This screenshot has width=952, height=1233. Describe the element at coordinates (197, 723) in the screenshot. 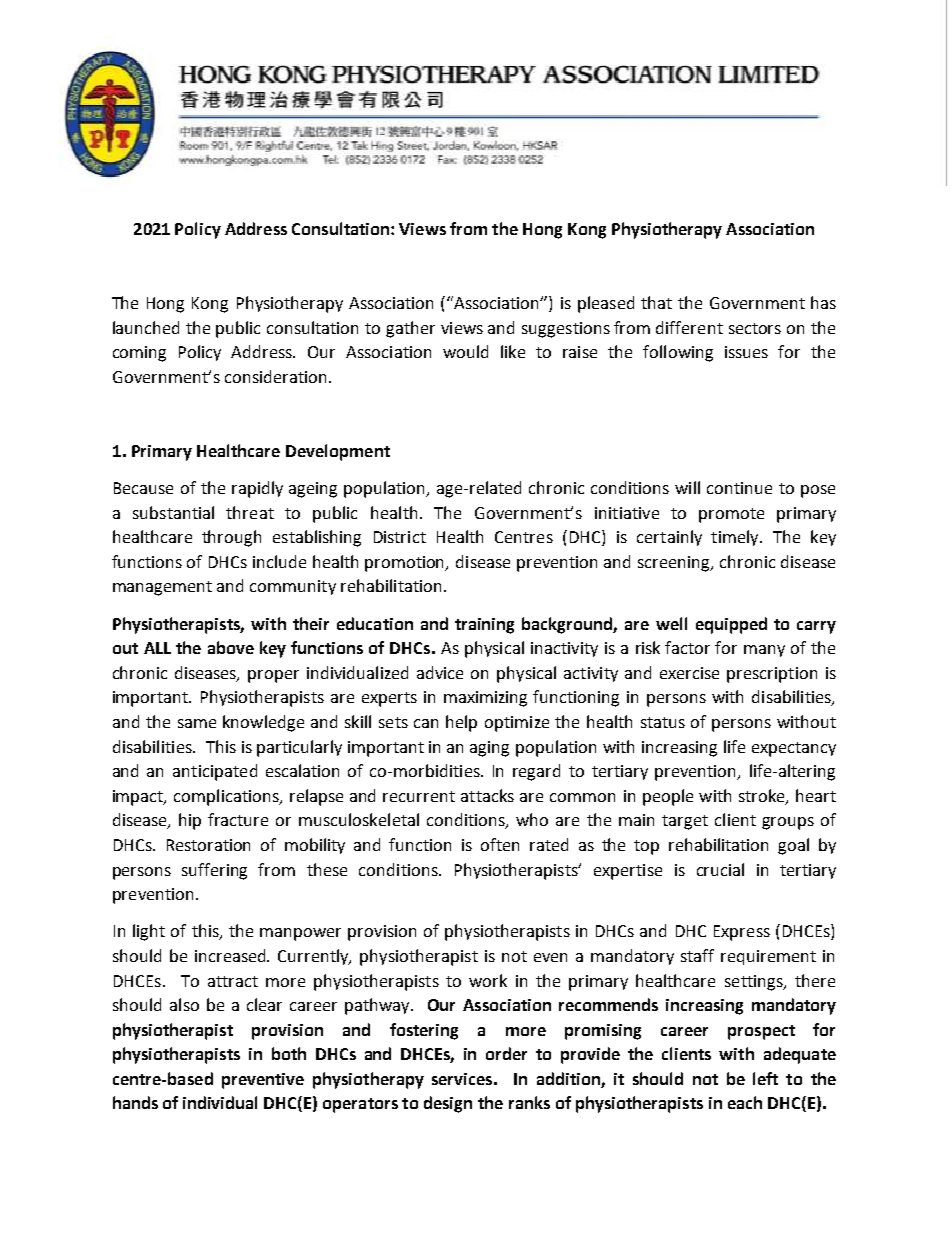

I see `same` at that location.
